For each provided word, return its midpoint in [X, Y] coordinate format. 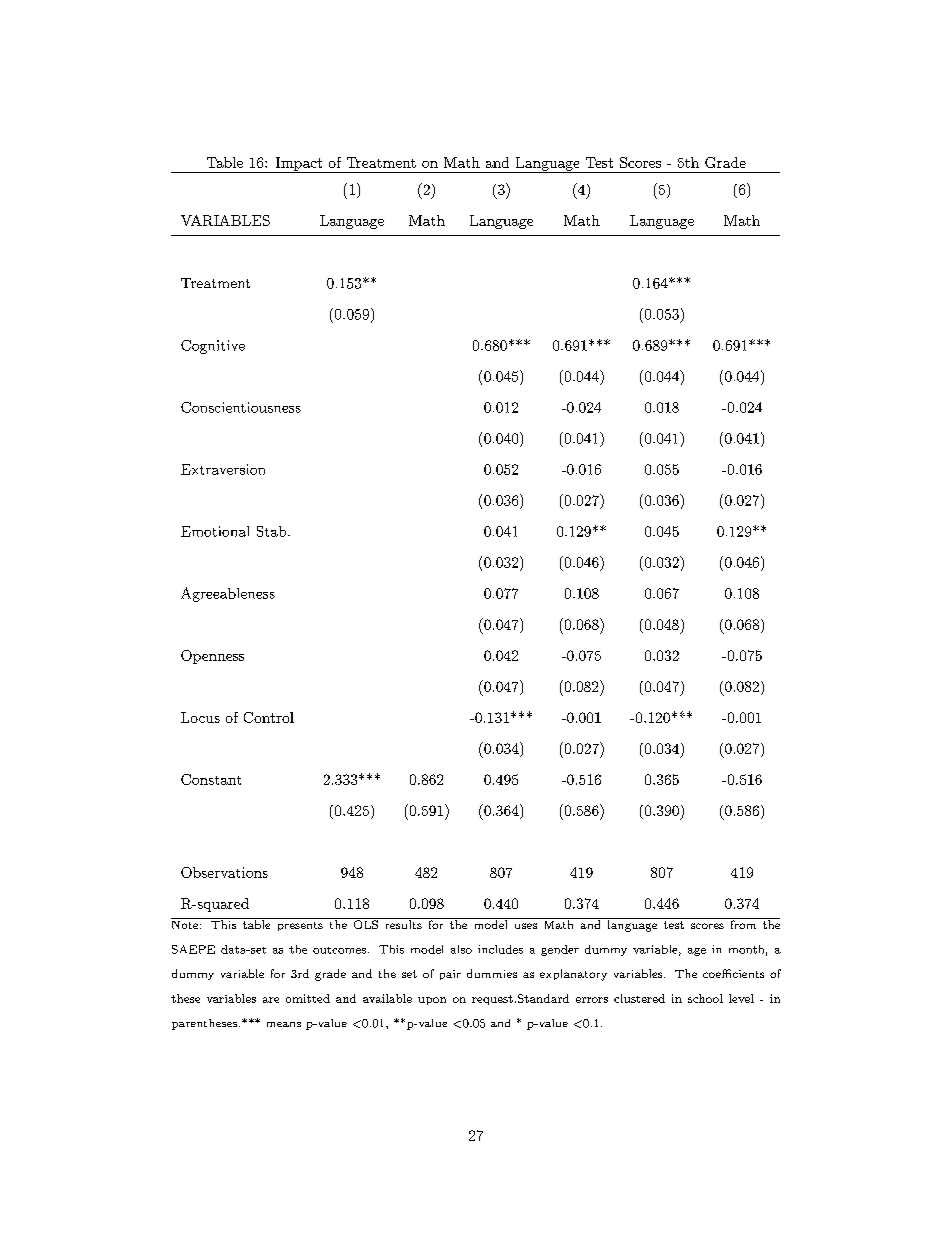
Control [269, 717]
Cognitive [213, 347]
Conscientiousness [241, 407]
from [743, 923]
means [284, 1024]
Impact [299, 165]
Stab [273, 531]
